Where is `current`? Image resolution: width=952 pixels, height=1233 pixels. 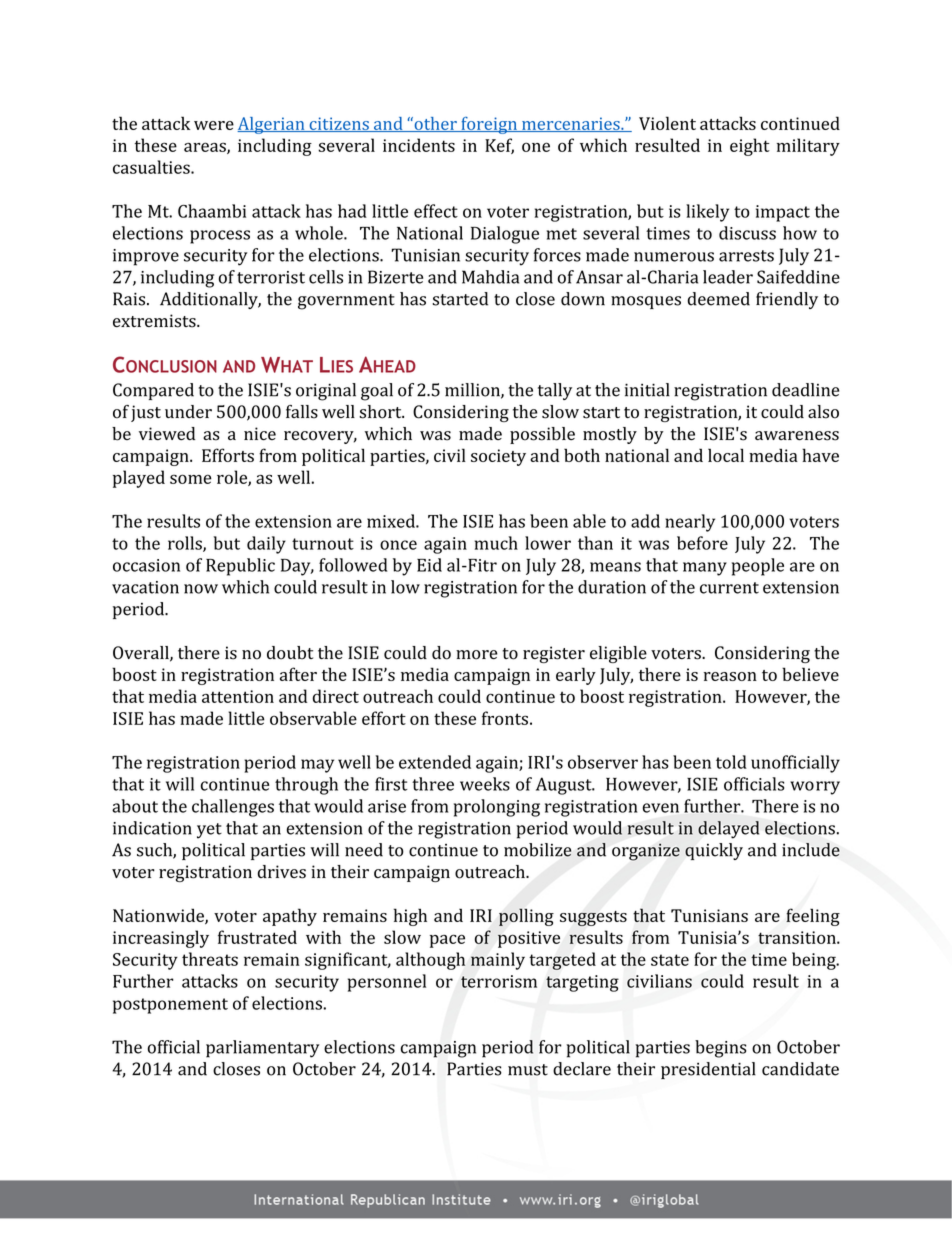 current is located at coordinates (729, 588).
